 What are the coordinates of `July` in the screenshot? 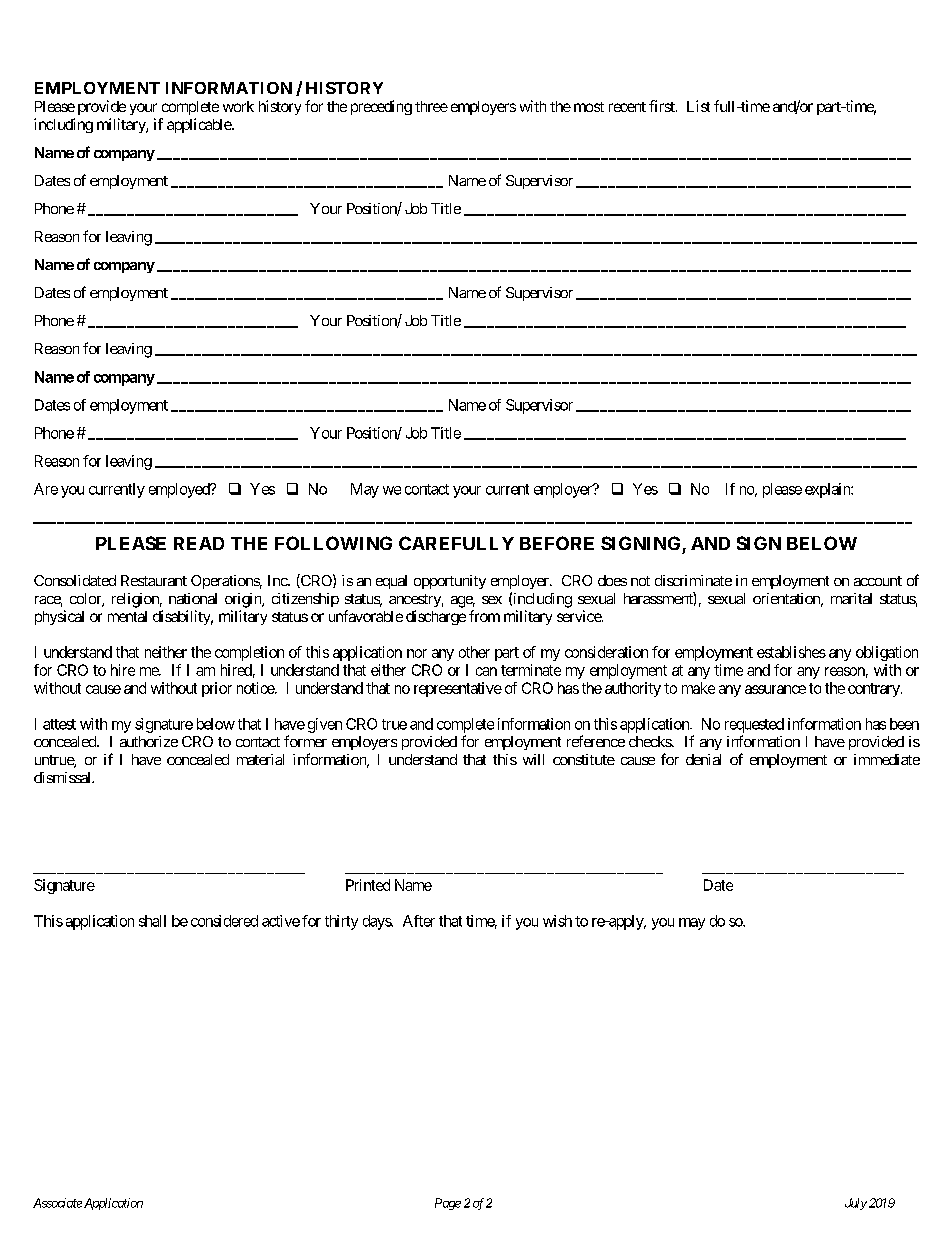 It's located at (856, 1204).
